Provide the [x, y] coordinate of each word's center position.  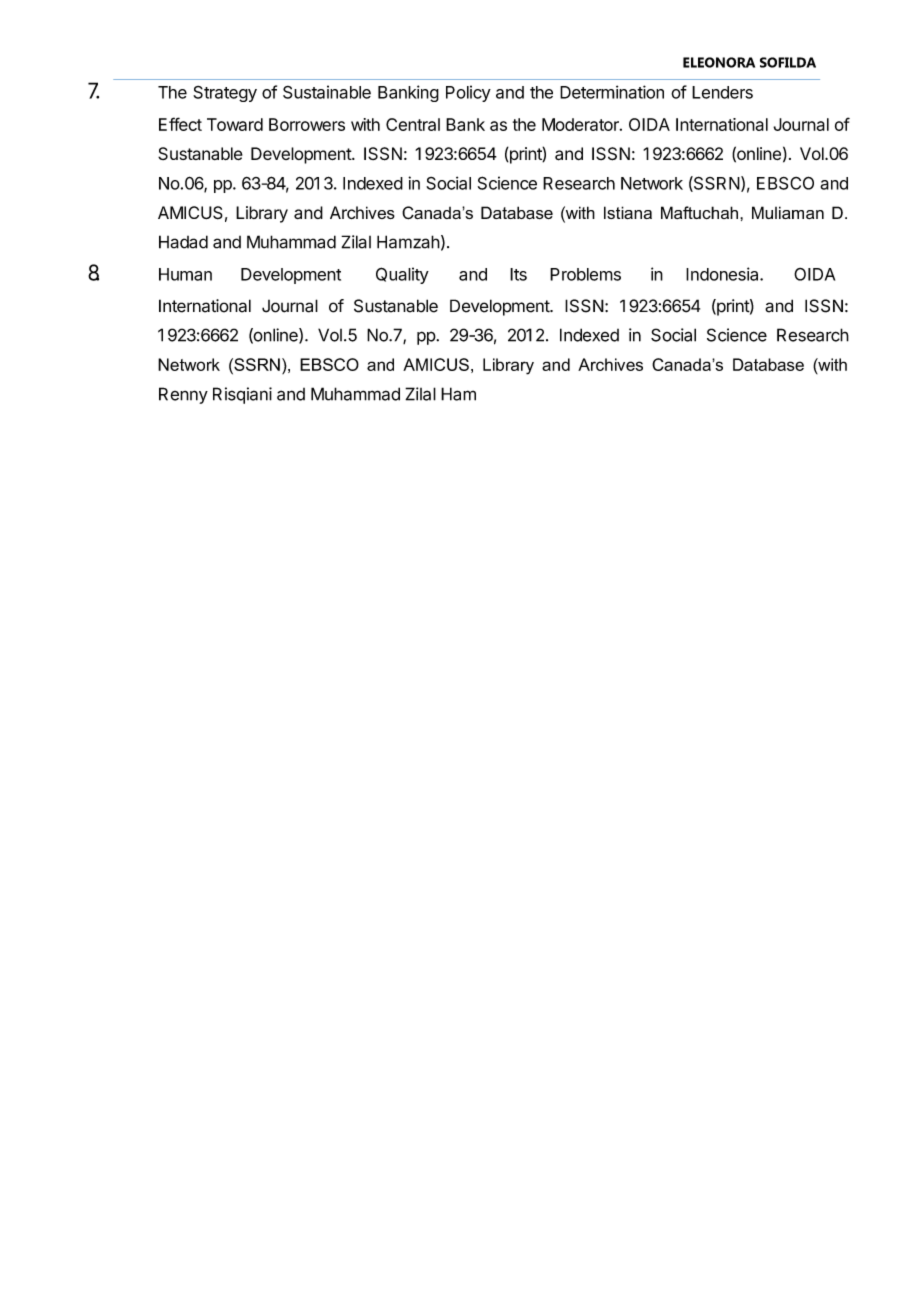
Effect [180, 124]
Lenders [722, 92]
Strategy [225, 94]
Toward [235, 124]
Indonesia [723, 274]
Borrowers [307, 124]
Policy [468, 93]
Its [518, 274]
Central [413, 124]
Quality [402, 275]
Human [185, 274]
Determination [612, 92]
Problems [585, 274]
